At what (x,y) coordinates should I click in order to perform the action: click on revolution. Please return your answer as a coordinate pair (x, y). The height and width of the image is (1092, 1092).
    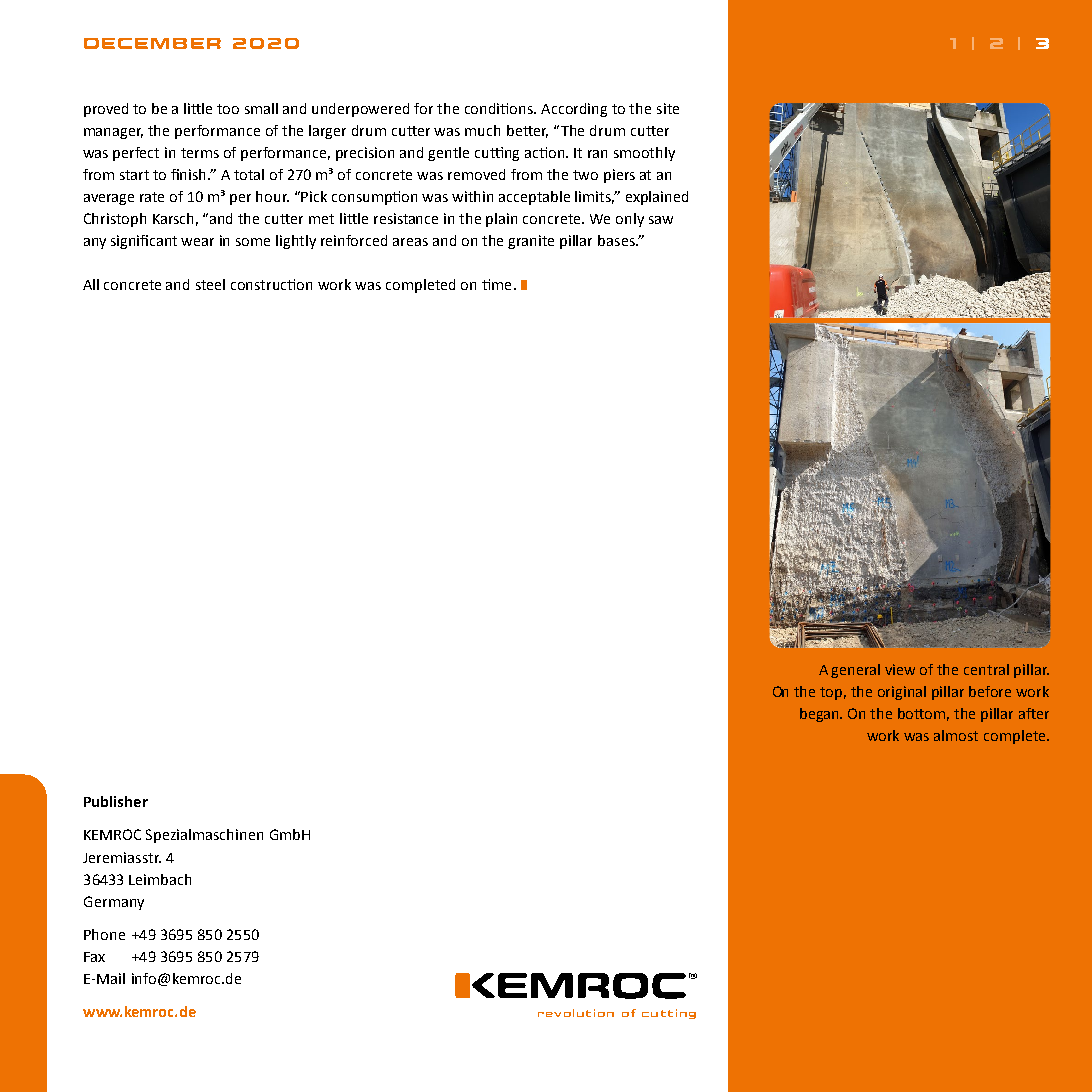
    Looking at the image, I should click on (576, 1013).
